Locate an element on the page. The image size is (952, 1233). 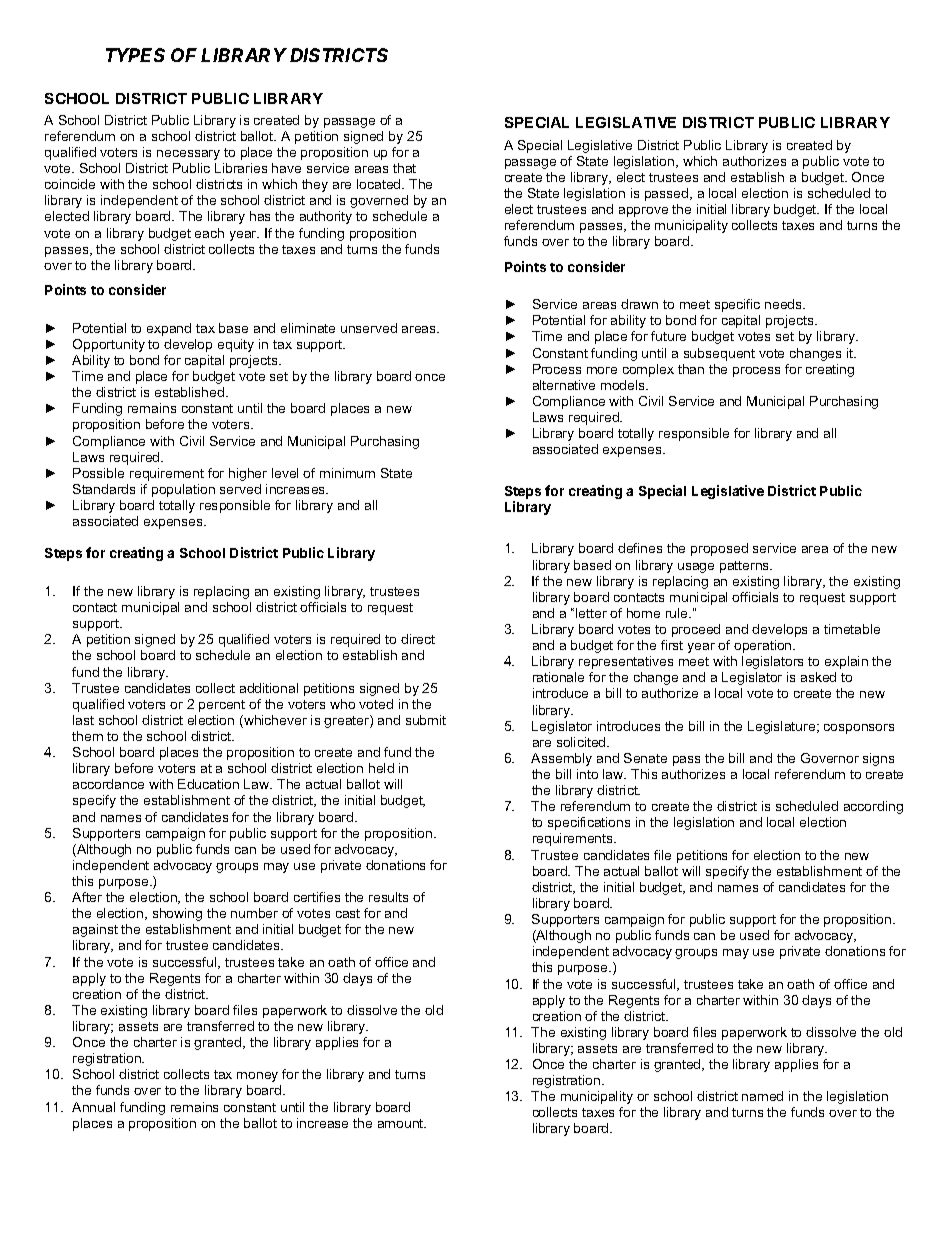
approve is located at coordinates (643, 212).
